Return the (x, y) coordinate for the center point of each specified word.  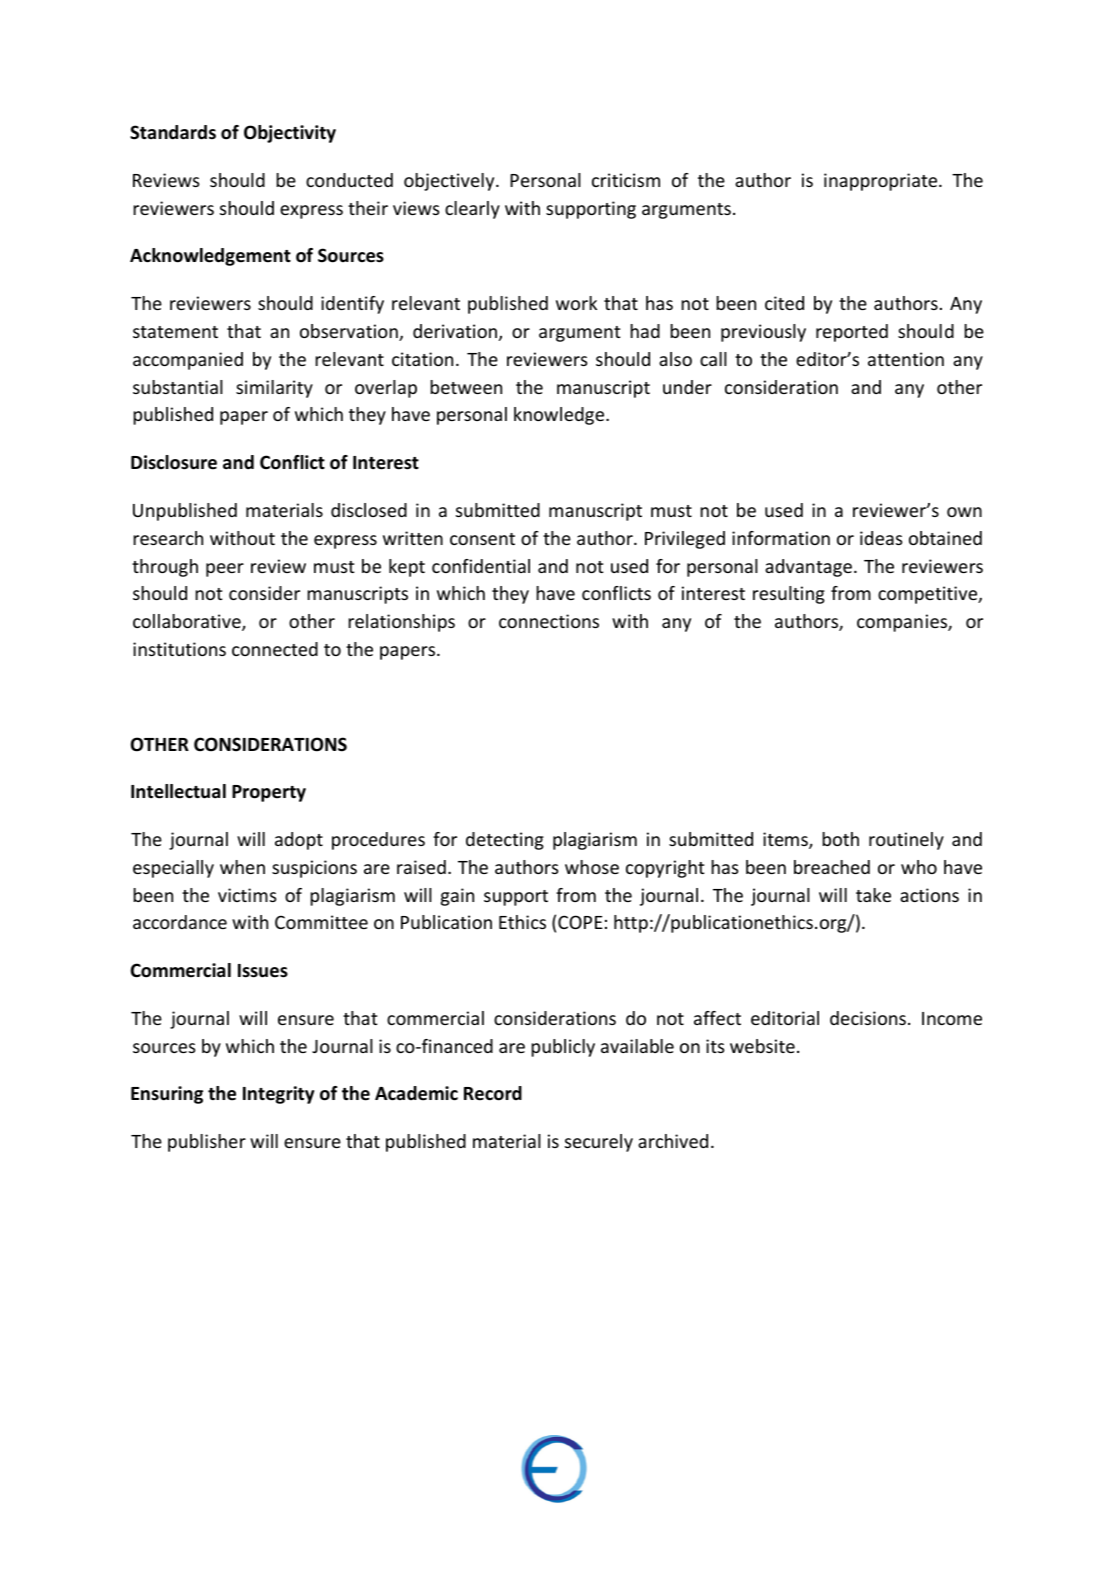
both (840, 839)
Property (269, 793)
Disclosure (174, 462)
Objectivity (290, 134)
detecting (505, 841)
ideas (881, 538)
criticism (626, 180)
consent (482, 539)
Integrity (278, 1095)
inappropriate (882, 182)
